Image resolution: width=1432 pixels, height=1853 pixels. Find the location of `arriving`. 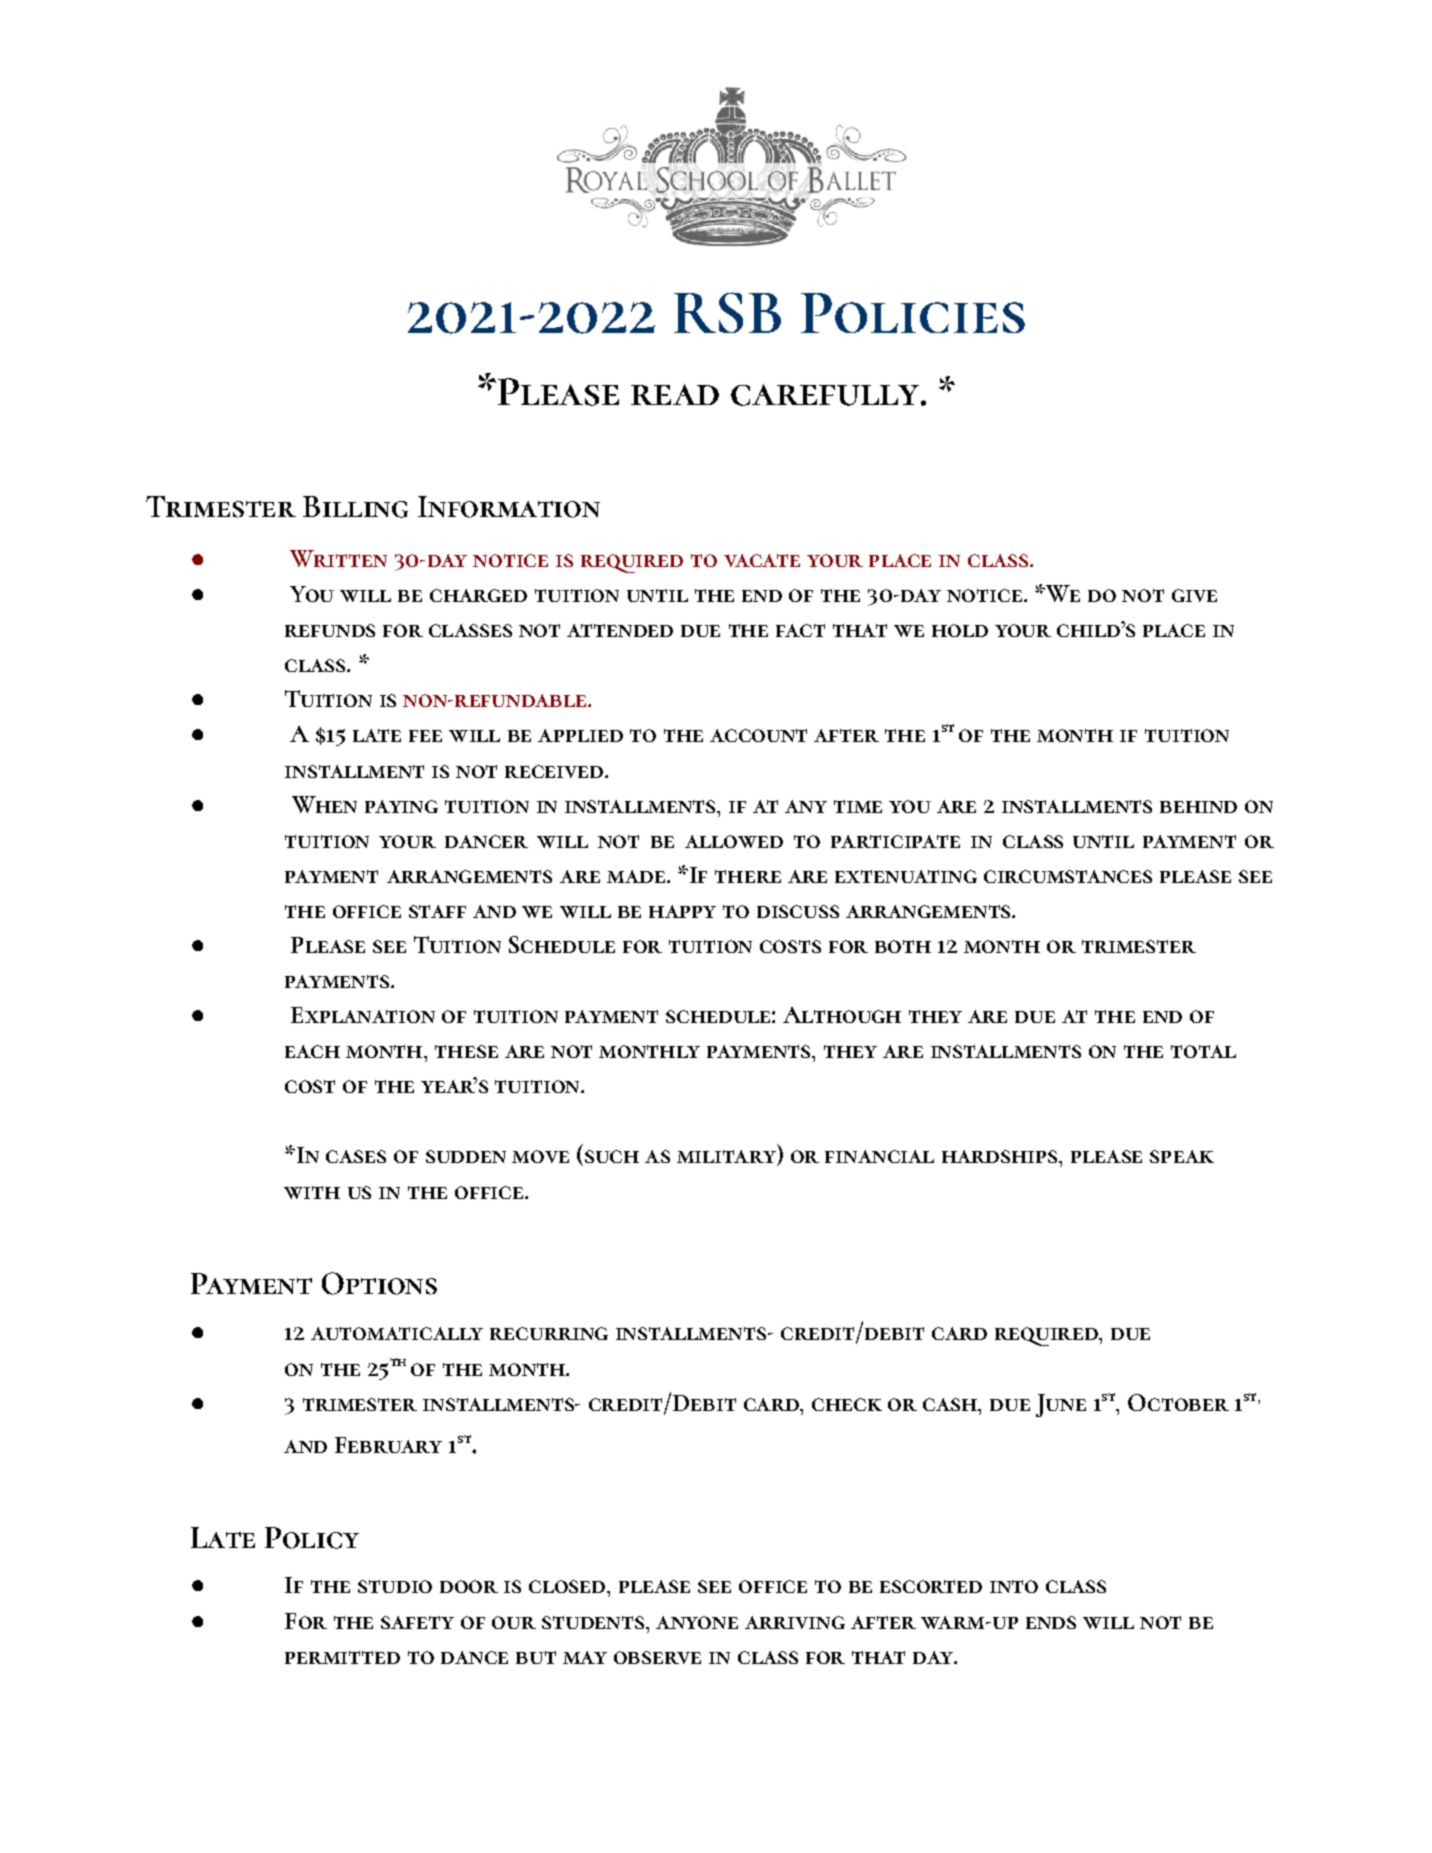

arriving is located at coordinates (795, 1622).
